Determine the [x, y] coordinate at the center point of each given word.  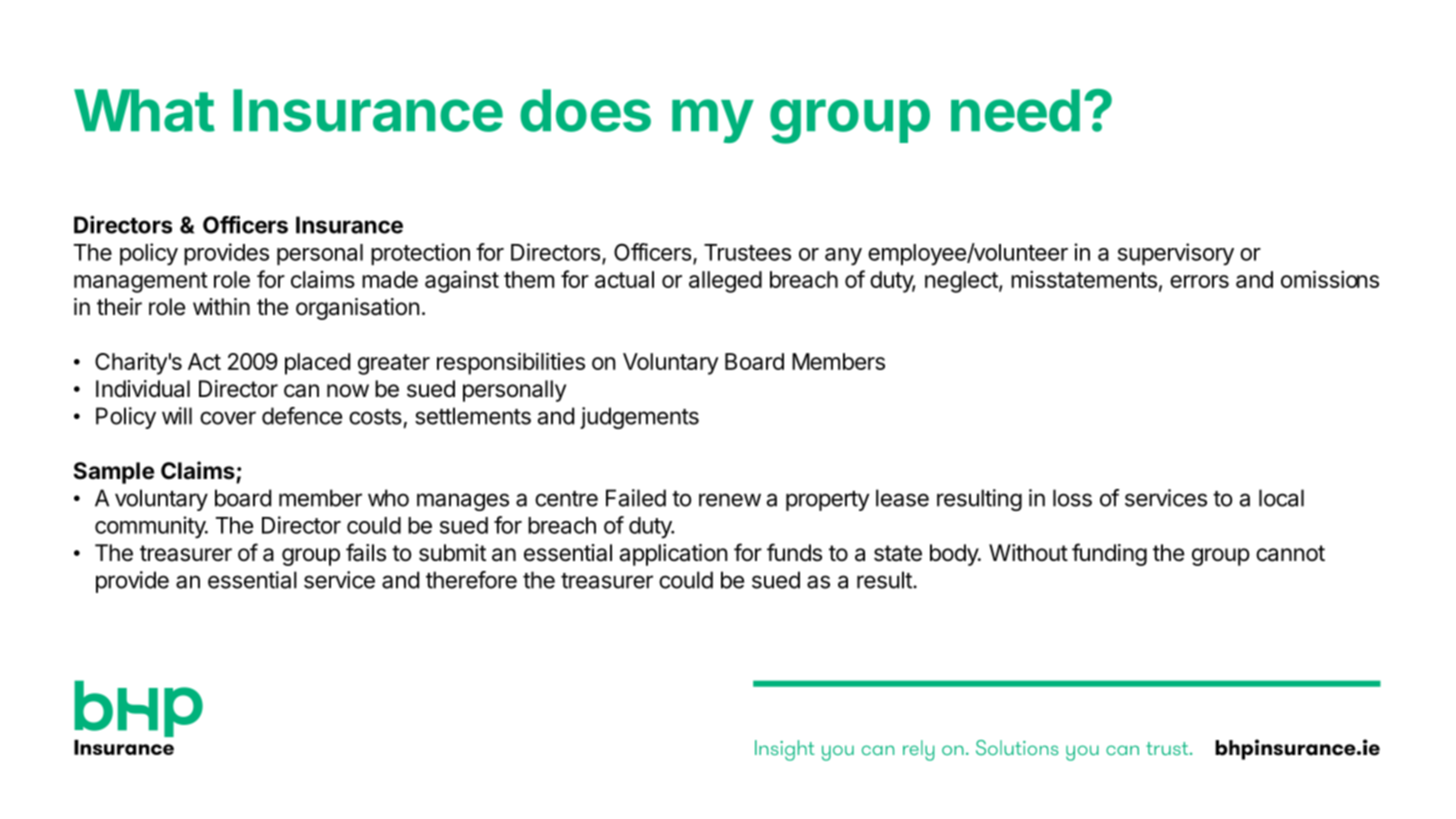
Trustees [747, 252]
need [1015, 110]
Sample [114, 473]
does [585, 110]
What [144, 110]
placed [317, 364]
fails [366, 552]
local [1281, 498]
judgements [639, 418]
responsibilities [511, 363]
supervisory [1176, 254]
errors [1199, 281]
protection [420, 254]
